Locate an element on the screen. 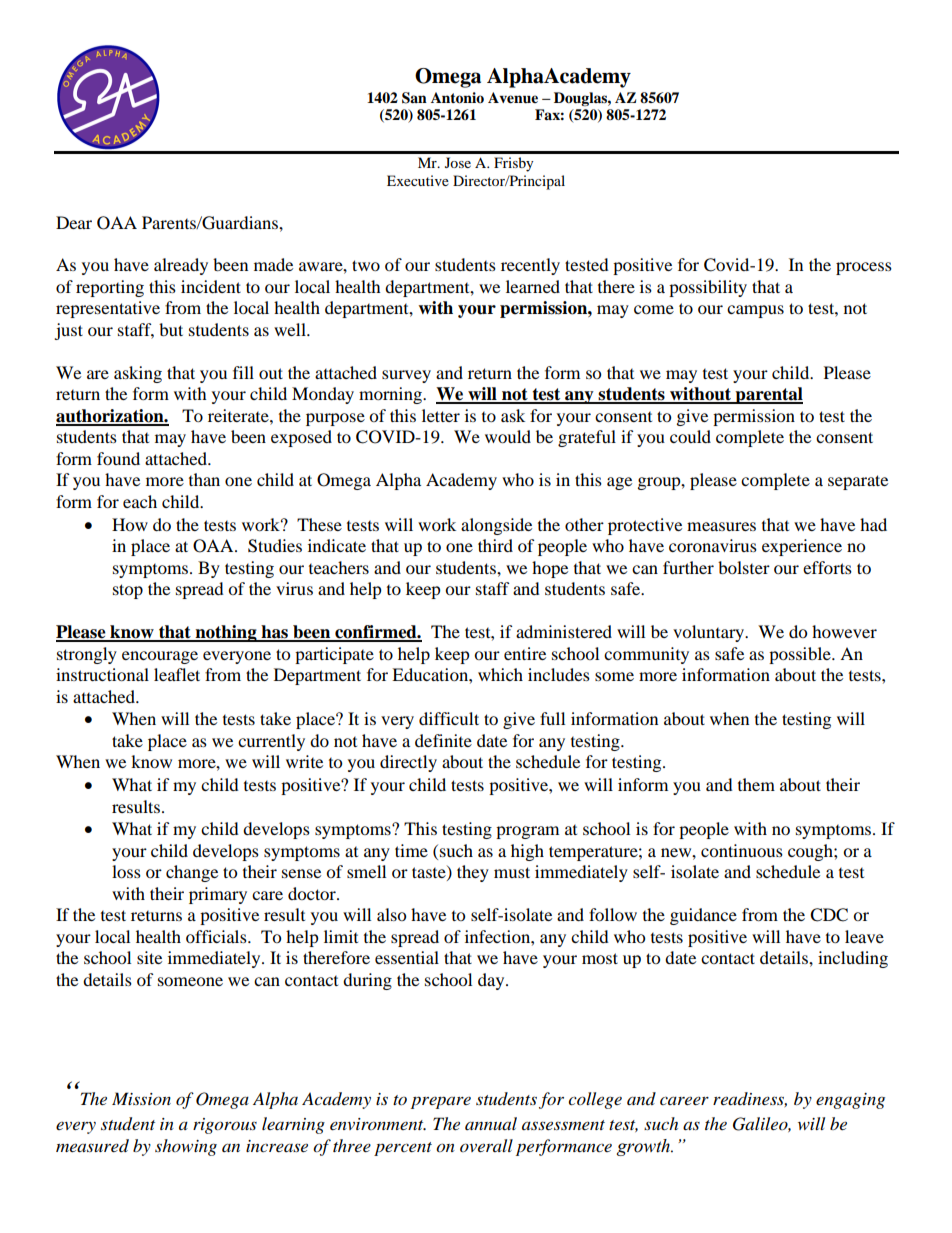 This screenshot has width=952, height=1233. they is located at coordinates (473, 873).
